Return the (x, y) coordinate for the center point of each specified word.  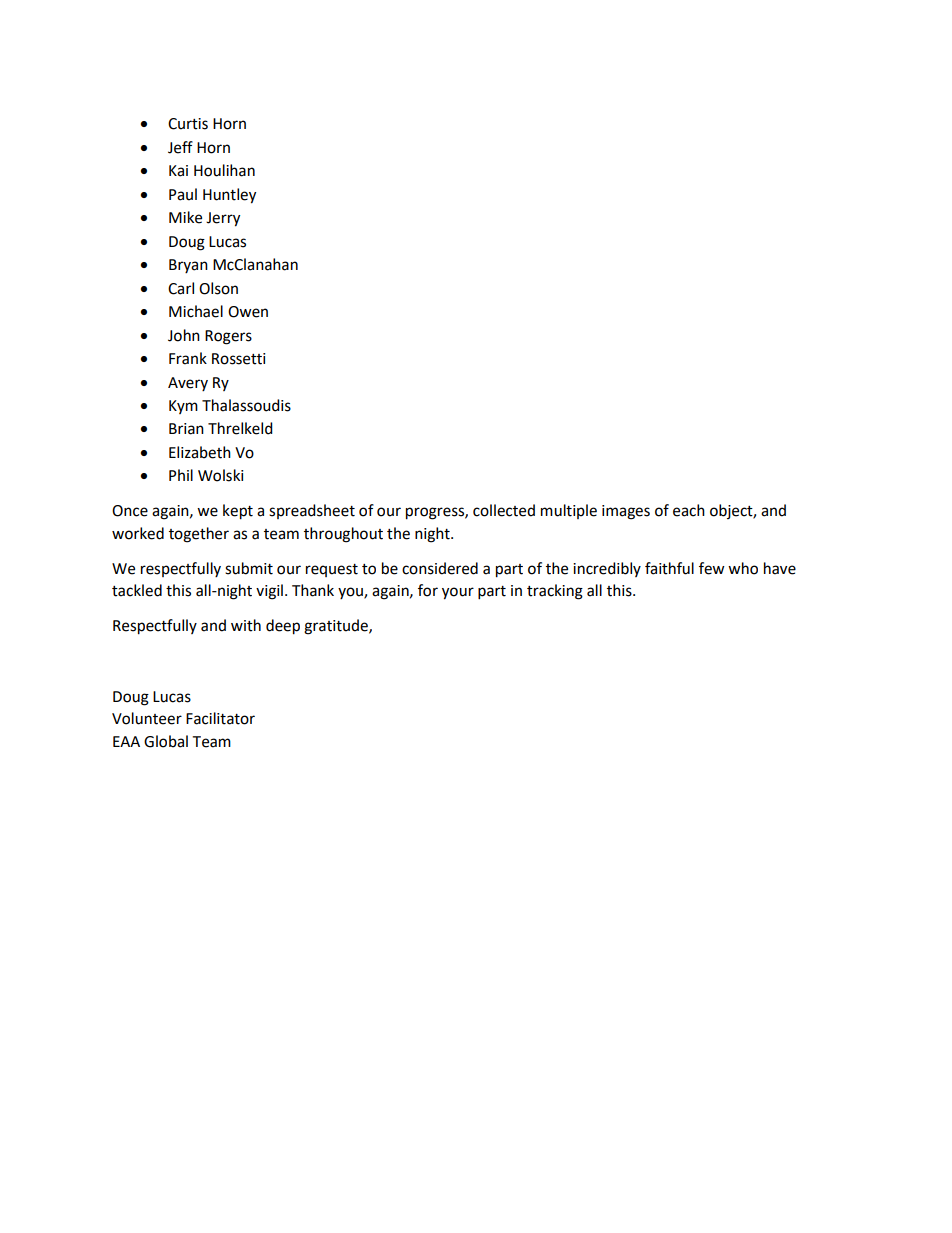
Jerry (223, 219)
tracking (555, 592)
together (199, 535)
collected (504, 510)
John (184, 335)
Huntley (229, 196)
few (712, 568)
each (689, 510)
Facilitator (220, 718)
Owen (248, 312)
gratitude (337, 627)
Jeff (180, 147)
